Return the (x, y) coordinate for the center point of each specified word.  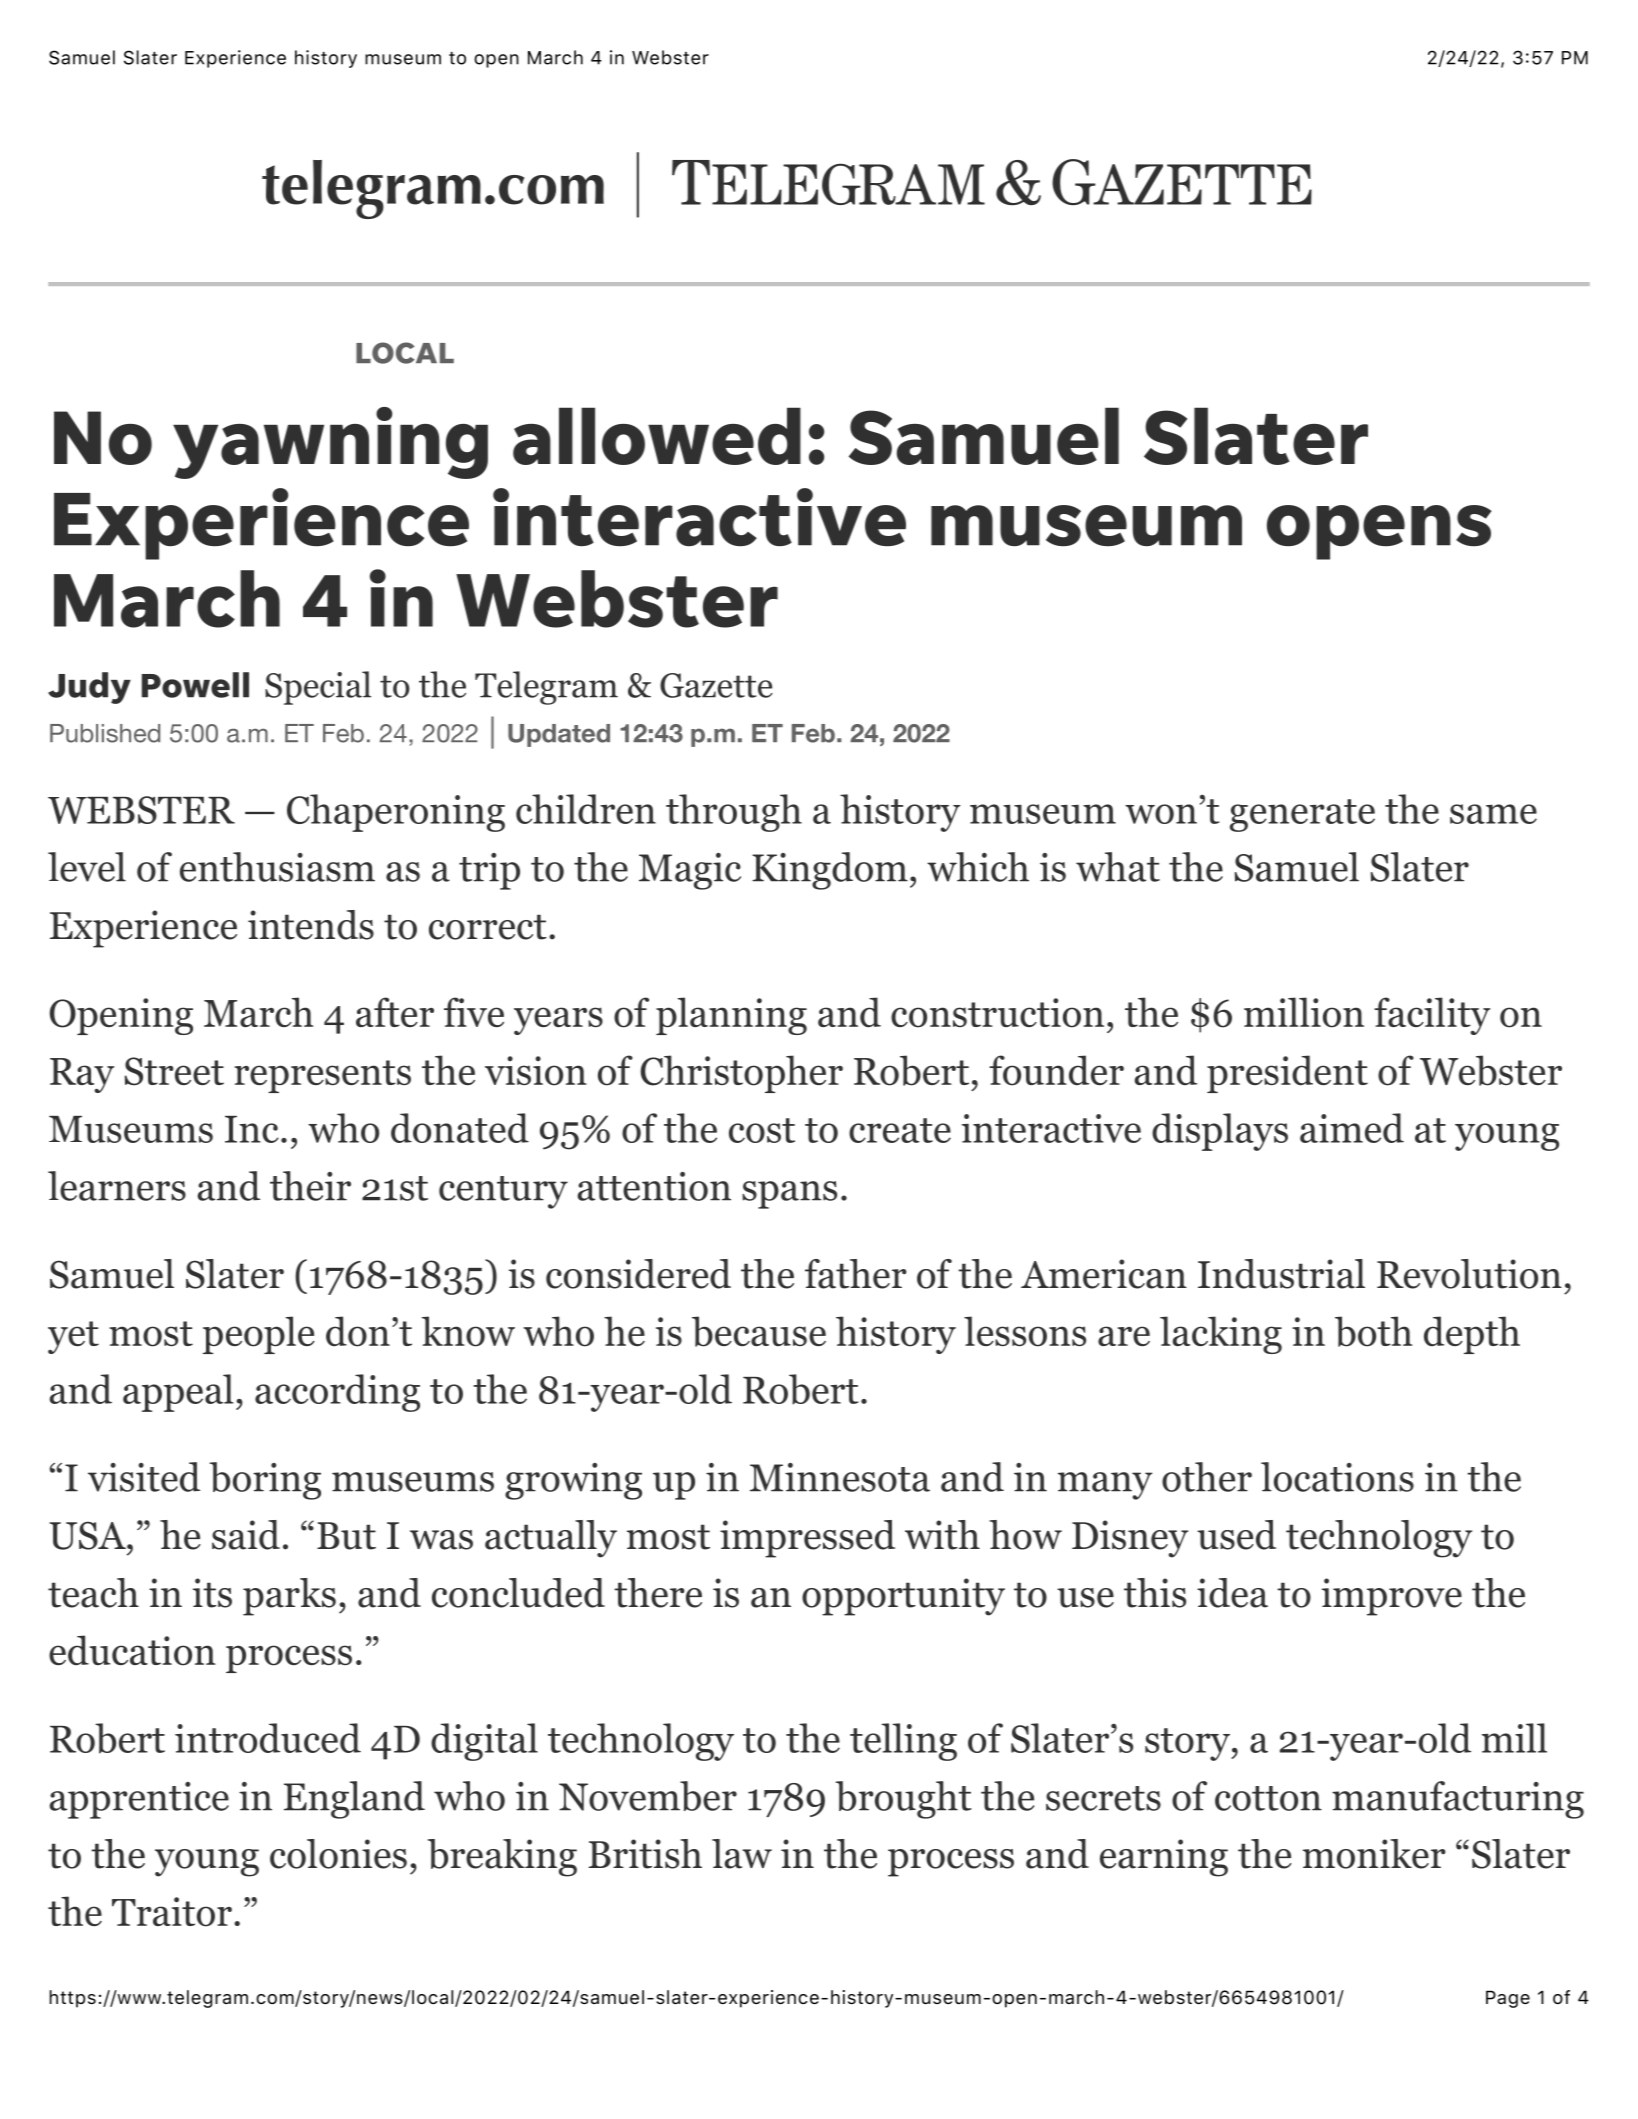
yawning (330, 443)
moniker (1374, 1854)
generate (1302, 815)
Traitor (172, 1912)
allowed (657, 436)
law (742, 1854)
